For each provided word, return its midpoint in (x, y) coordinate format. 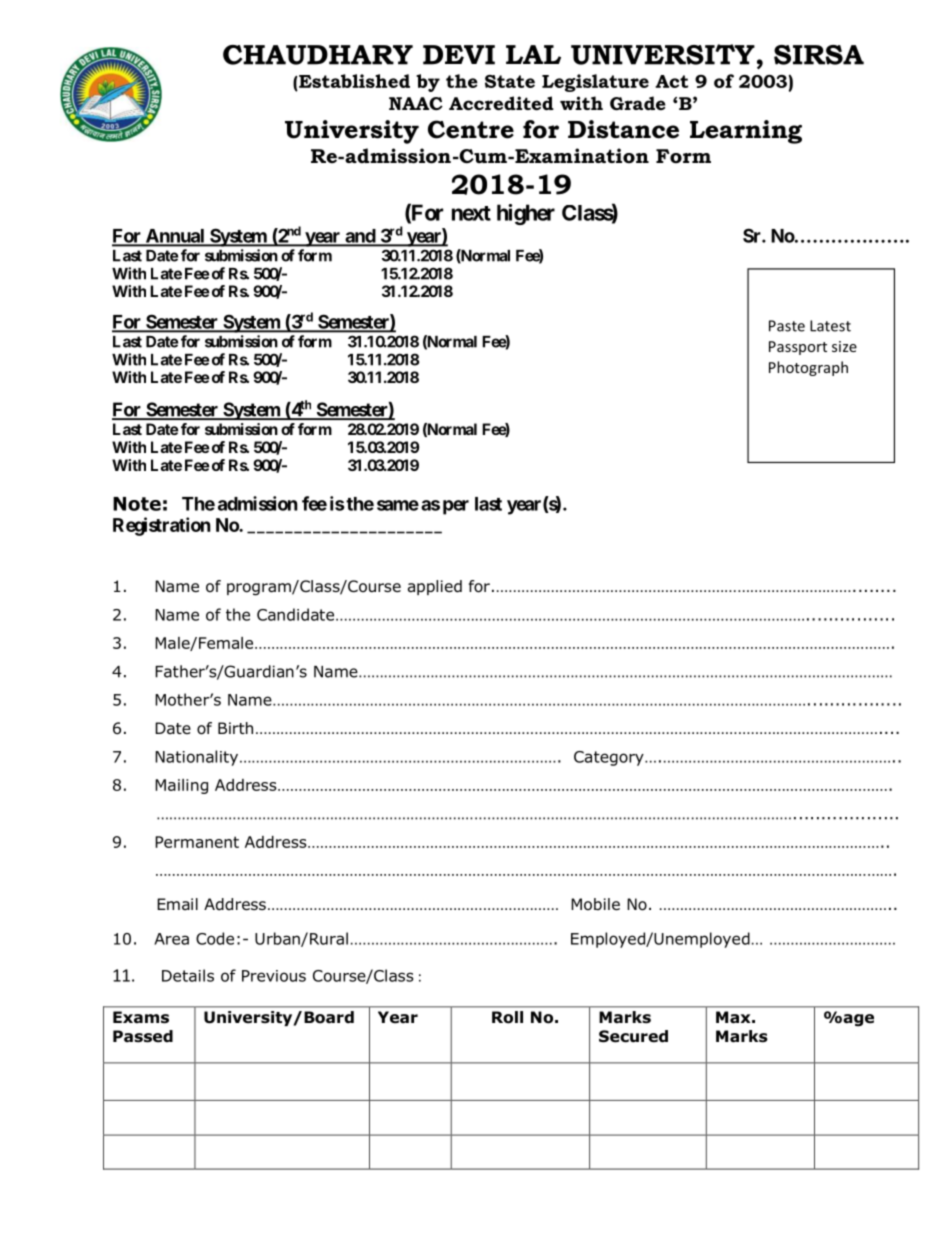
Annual (175, 237)
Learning (746, 132)
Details (188, 975)
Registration (162, 526)
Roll (507, 1017)
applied (435, 587)
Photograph (808, 368)
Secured (633, 1036)
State (510, 81)
